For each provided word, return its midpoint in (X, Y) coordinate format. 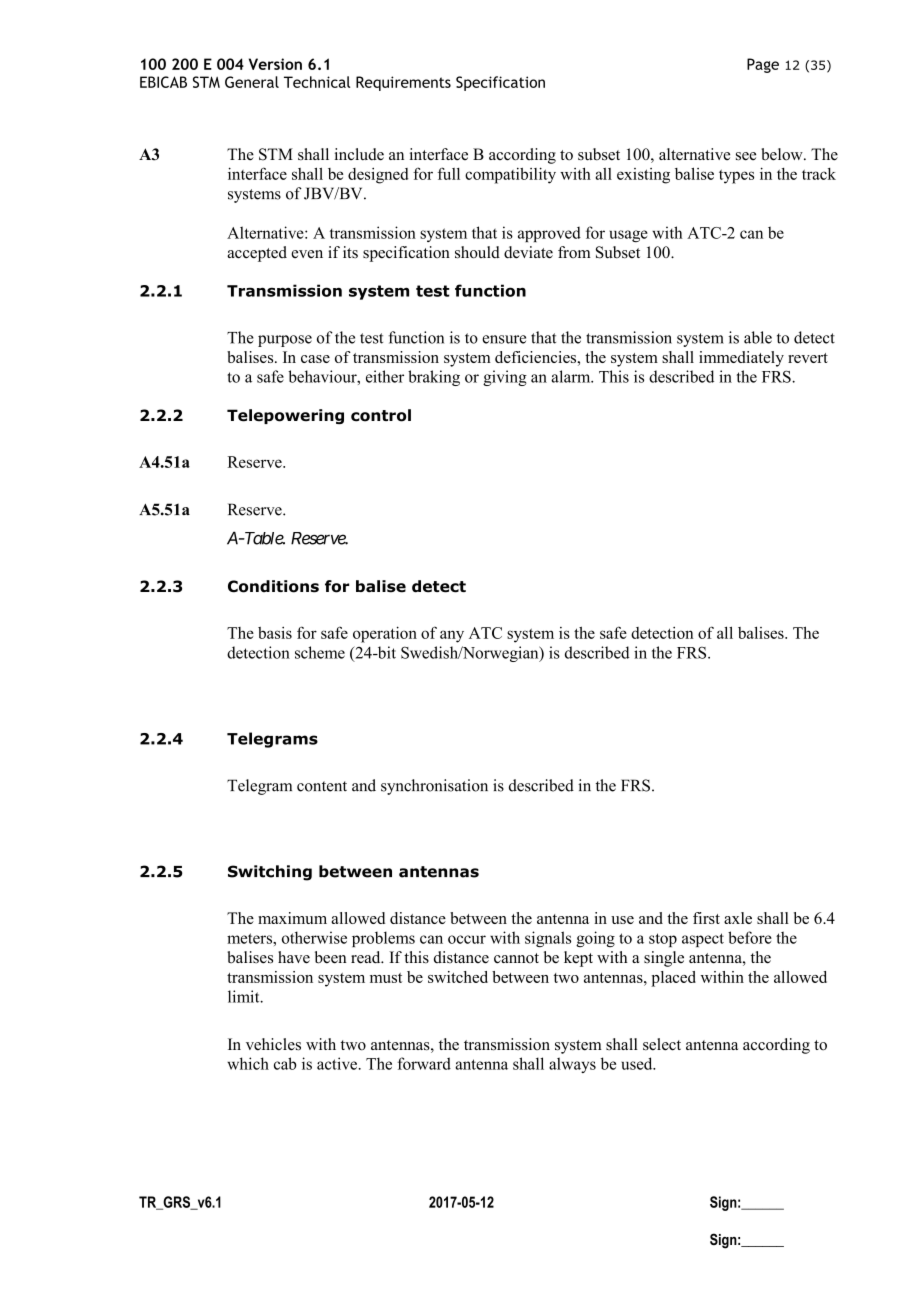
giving (505, 378)
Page (763, 65)
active (338, 1063)
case (315, 359)
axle (738, 918)
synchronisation (434, 787)
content (322, 786)
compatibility (510, 175)
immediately (741, 359)
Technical (317, 82)
